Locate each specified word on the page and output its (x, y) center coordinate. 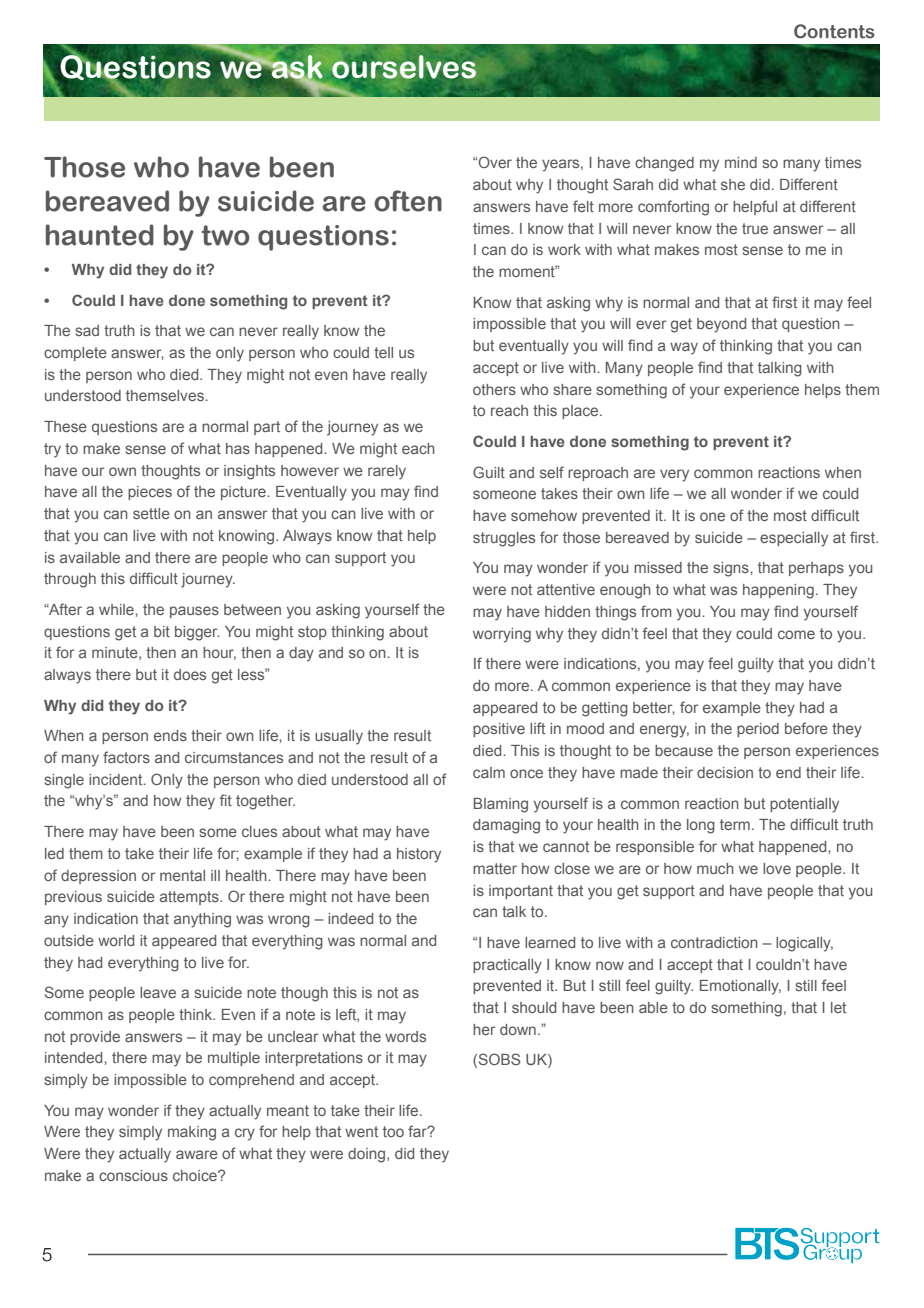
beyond (721, 325)
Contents (834, 31)
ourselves (404, 67)
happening (778, 591)
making (192, 1133)
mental (182, 875)
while (117, 609)
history (419, 855)
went (361, 1131)
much (715, 868)
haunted (100, 235)
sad (87, 330)
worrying (502, 635)
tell (383, 352)
